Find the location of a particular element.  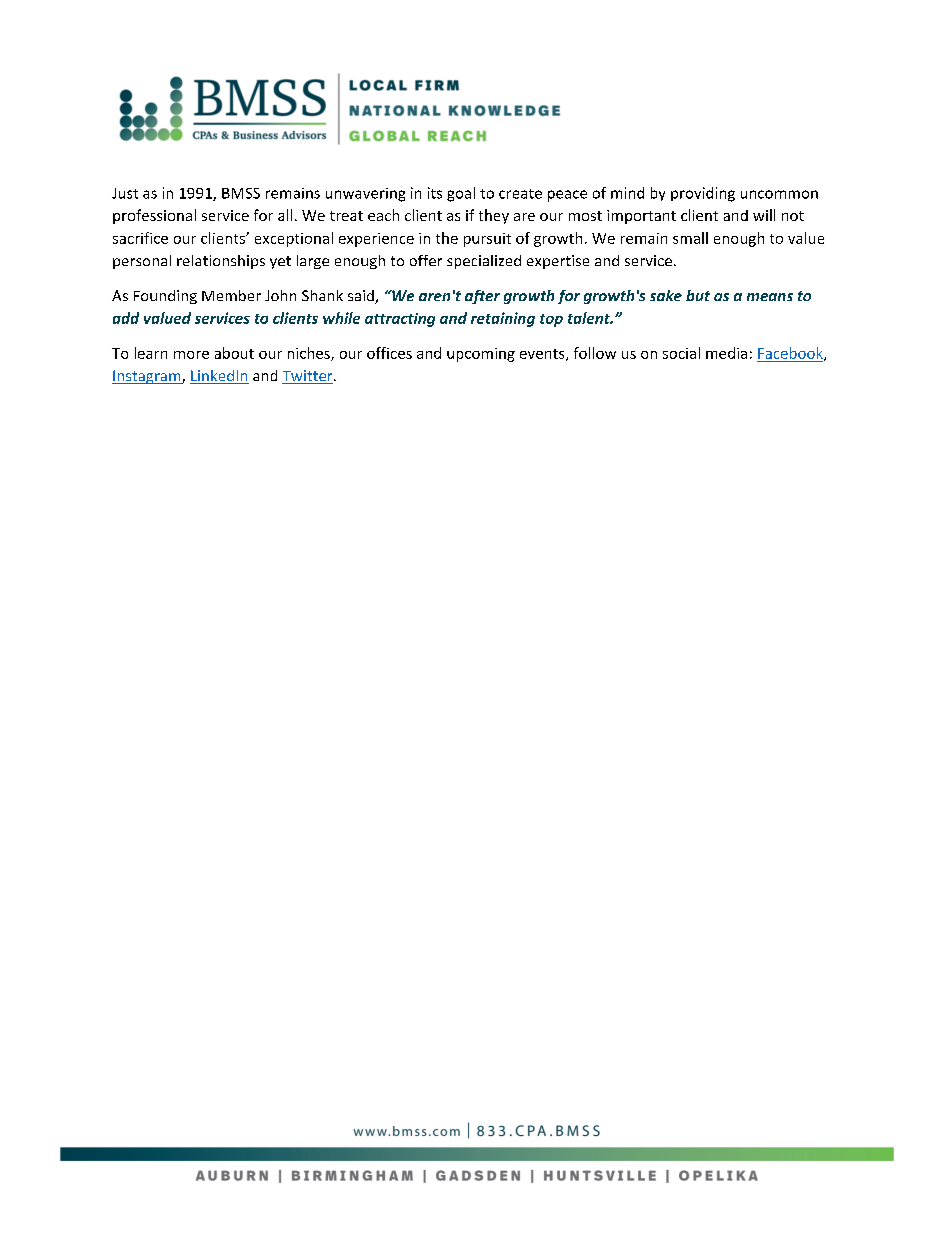

add is located at coordinates (126, 318).
